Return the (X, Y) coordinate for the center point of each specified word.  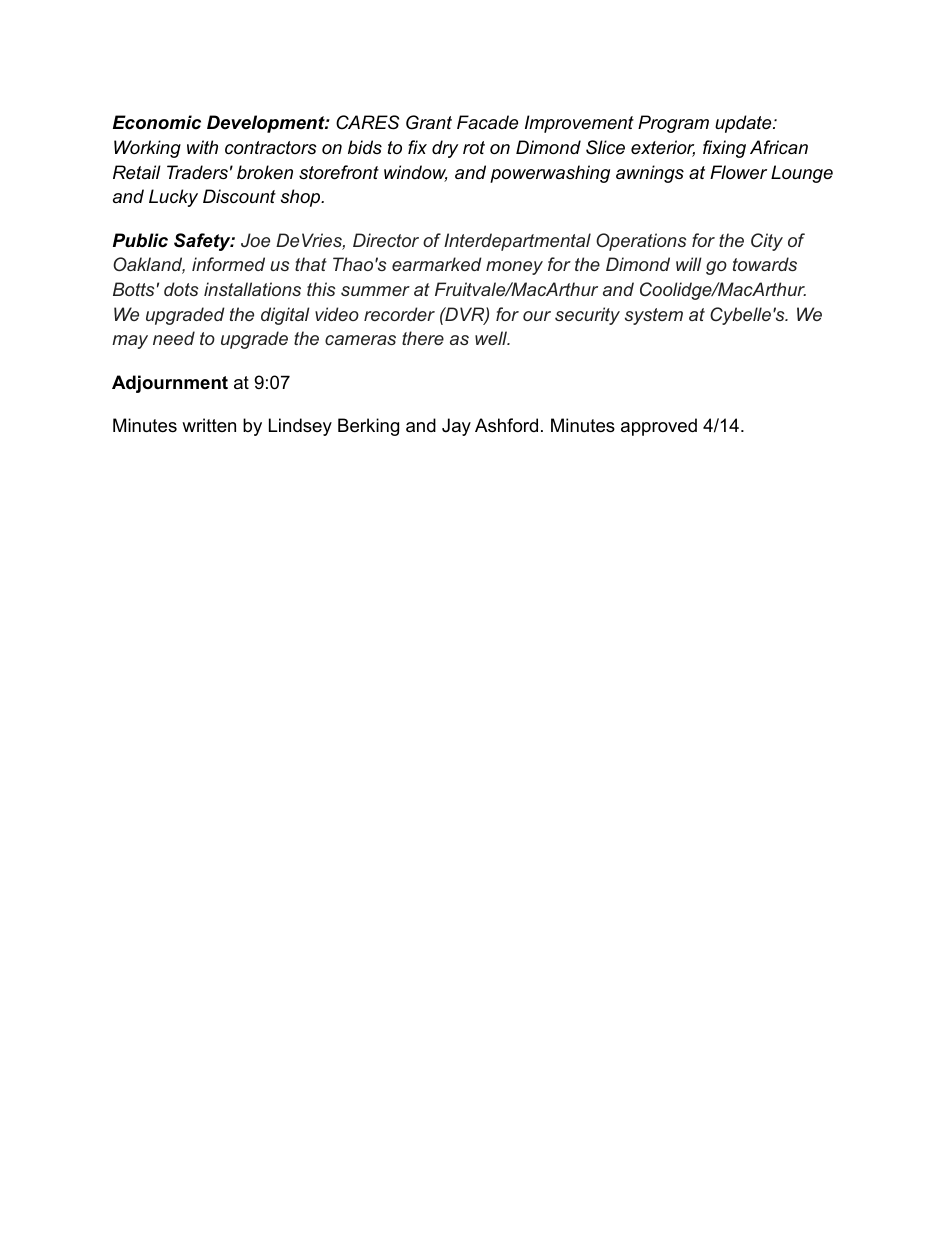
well (492, 338)
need (174, 338)
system (654, 316)
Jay (456, 427)
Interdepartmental (517, 242)
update (744, 124)
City (767, 242)
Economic (157, 122)
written (209, 425)
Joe (255, 240)
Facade (487, 122)
